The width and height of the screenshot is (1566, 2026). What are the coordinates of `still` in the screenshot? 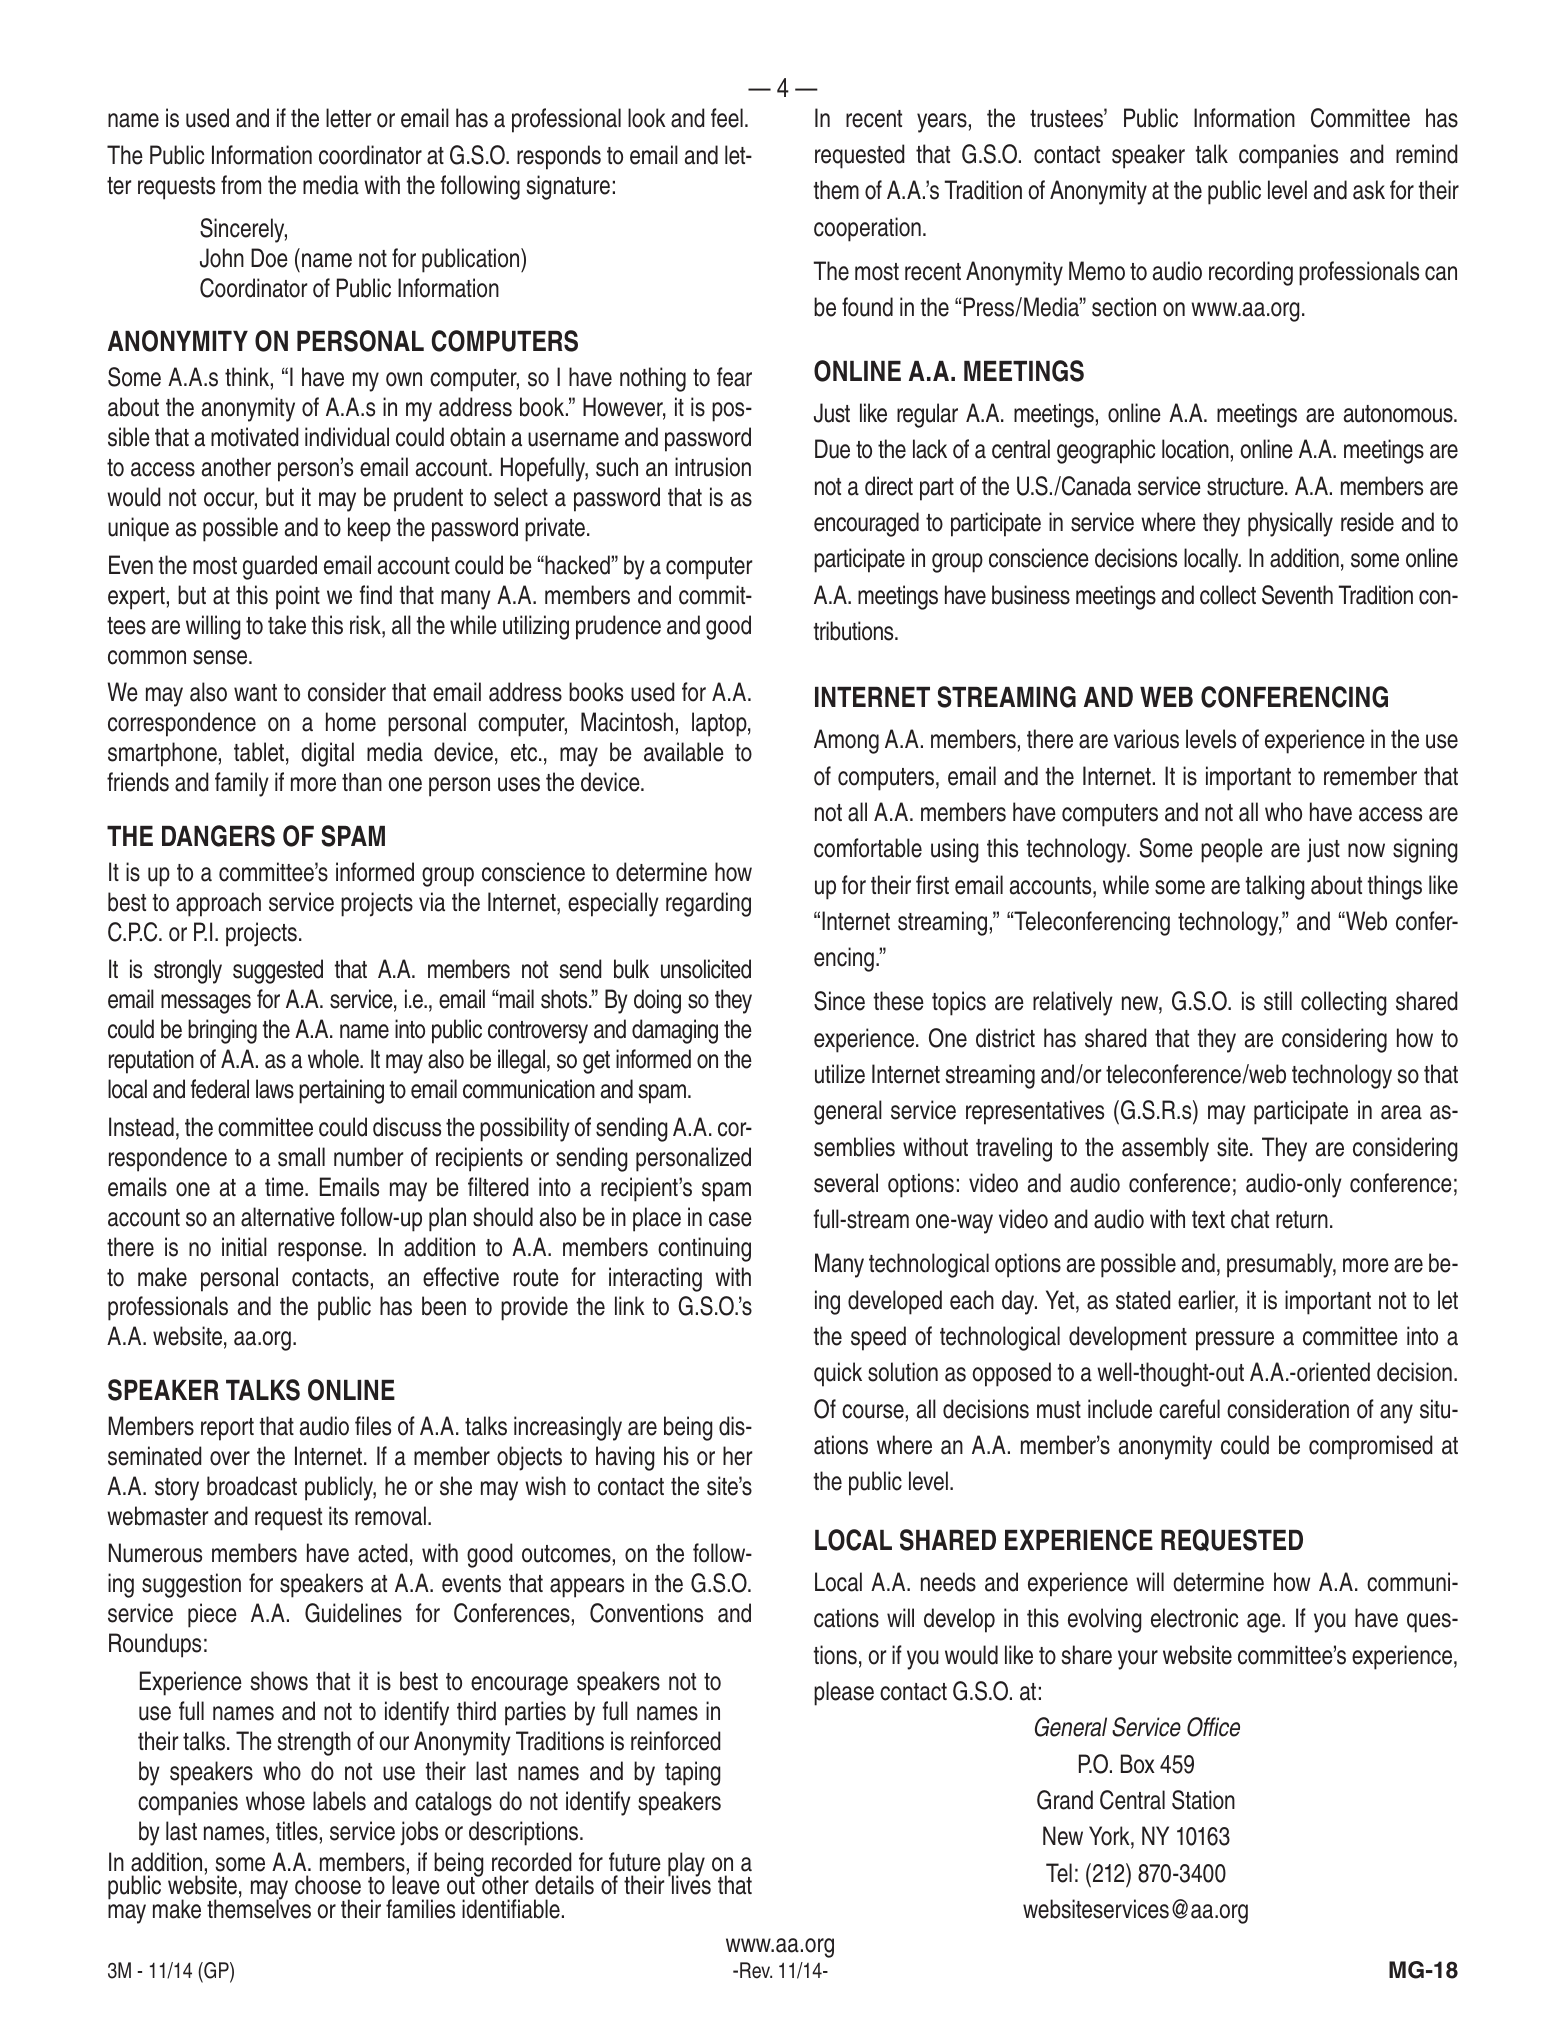 It's located at (1278, 1001).
